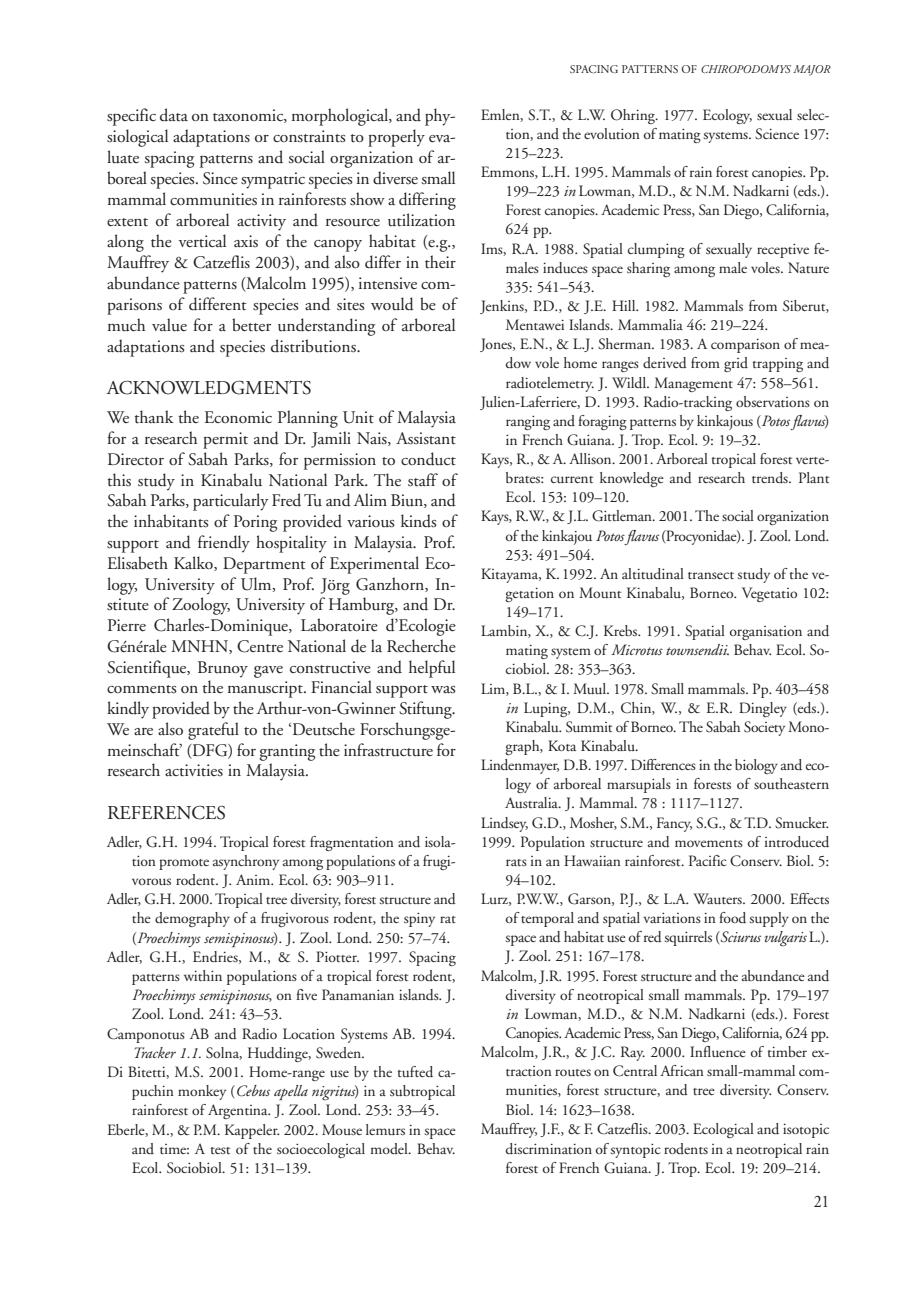 This screenshot has height=1291, width=924. Describe the element at coordinates (503, 307) in the screenshot. I see `Jenkins` at that location.
